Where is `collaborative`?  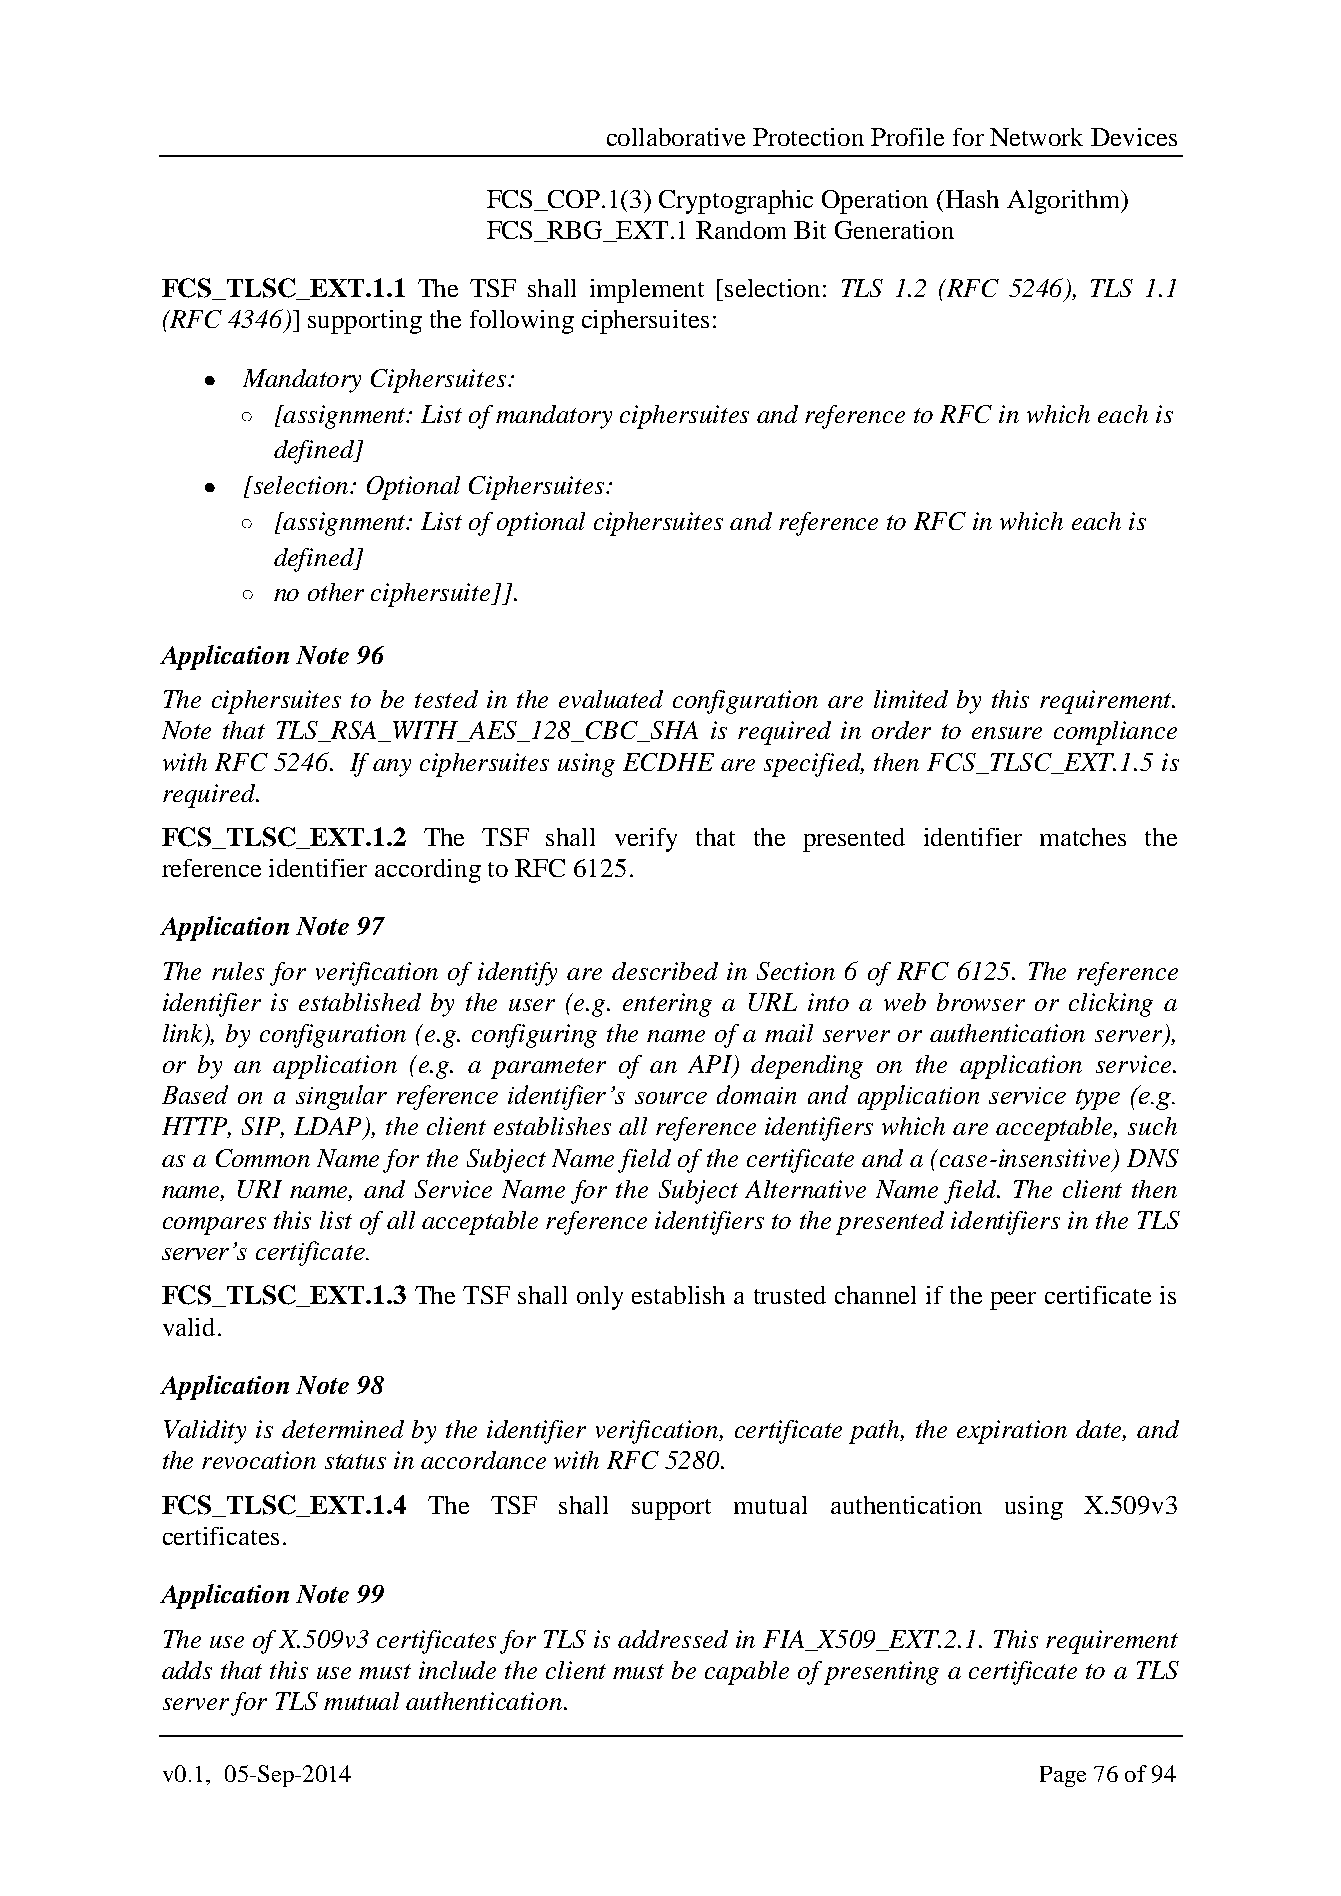
collaborative is located at coordinates (676, 137).
